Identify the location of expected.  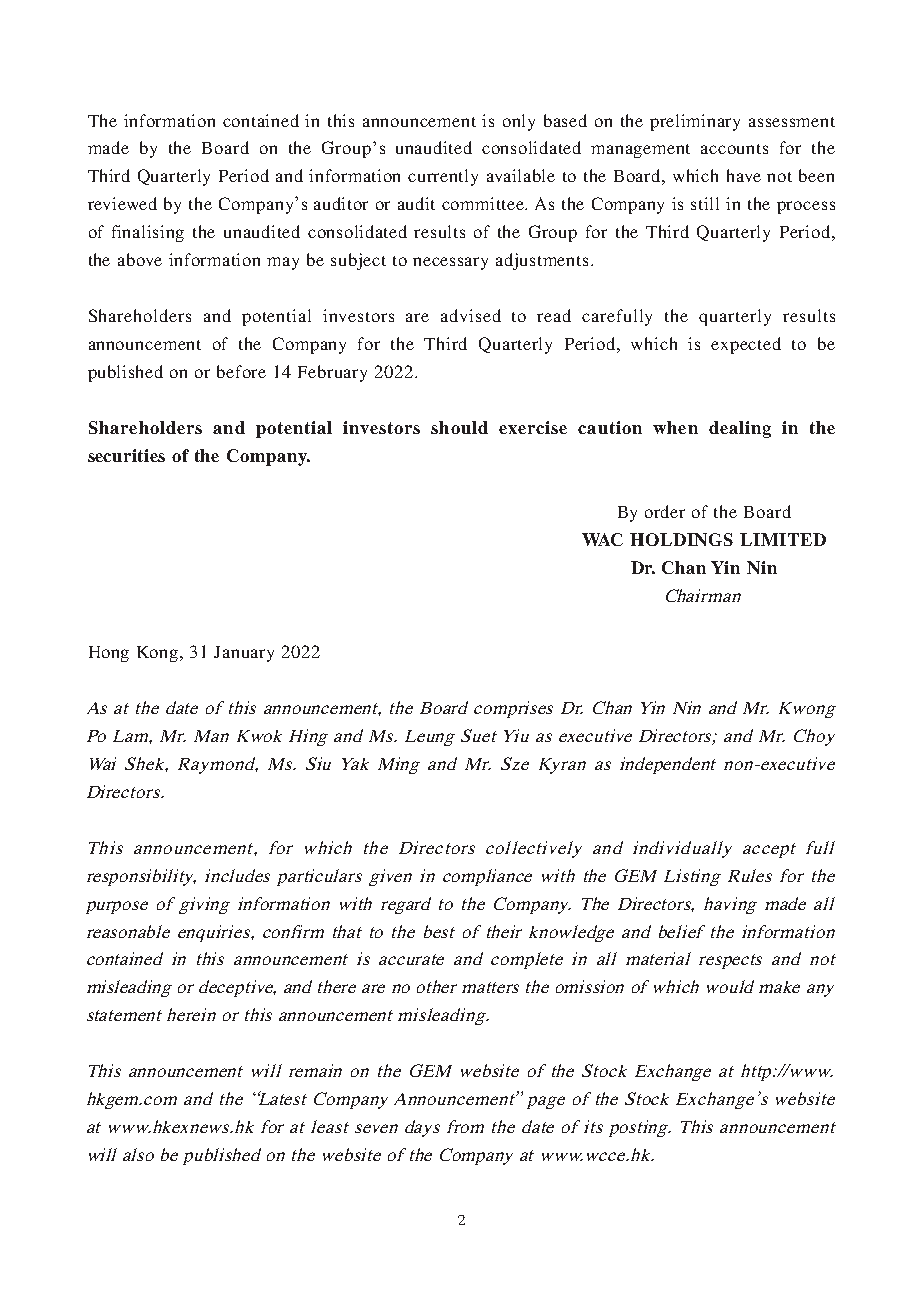
(746, 345).
